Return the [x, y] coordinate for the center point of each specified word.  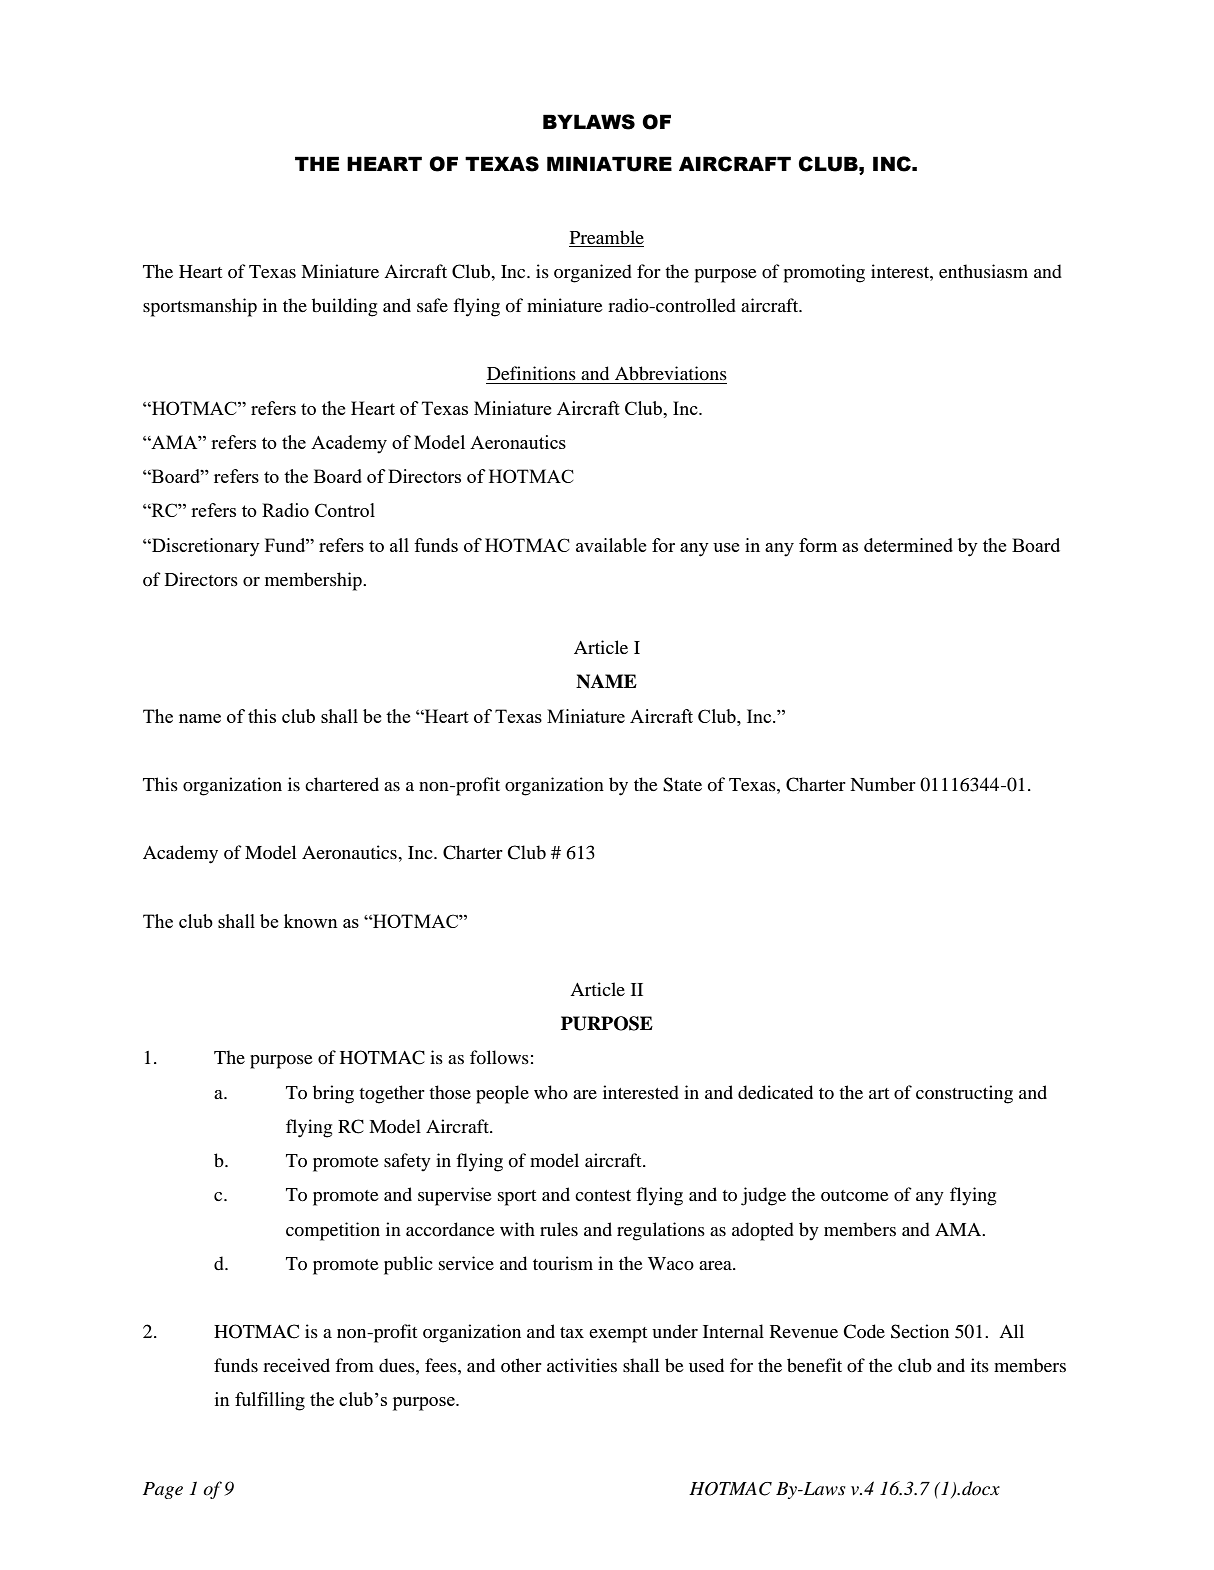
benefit [814, 1365]
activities [582, 1365]
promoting [824, 273]
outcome [855, 1196]
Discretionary [205, 547]
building [344, 307]
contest [603, 1195]
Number [883, 784]
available [611, 545]
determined [908, 545]
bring [333, 1094]
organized [593, 273]
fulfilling [270, 1401]
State [682, 784]
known [311, 921]
